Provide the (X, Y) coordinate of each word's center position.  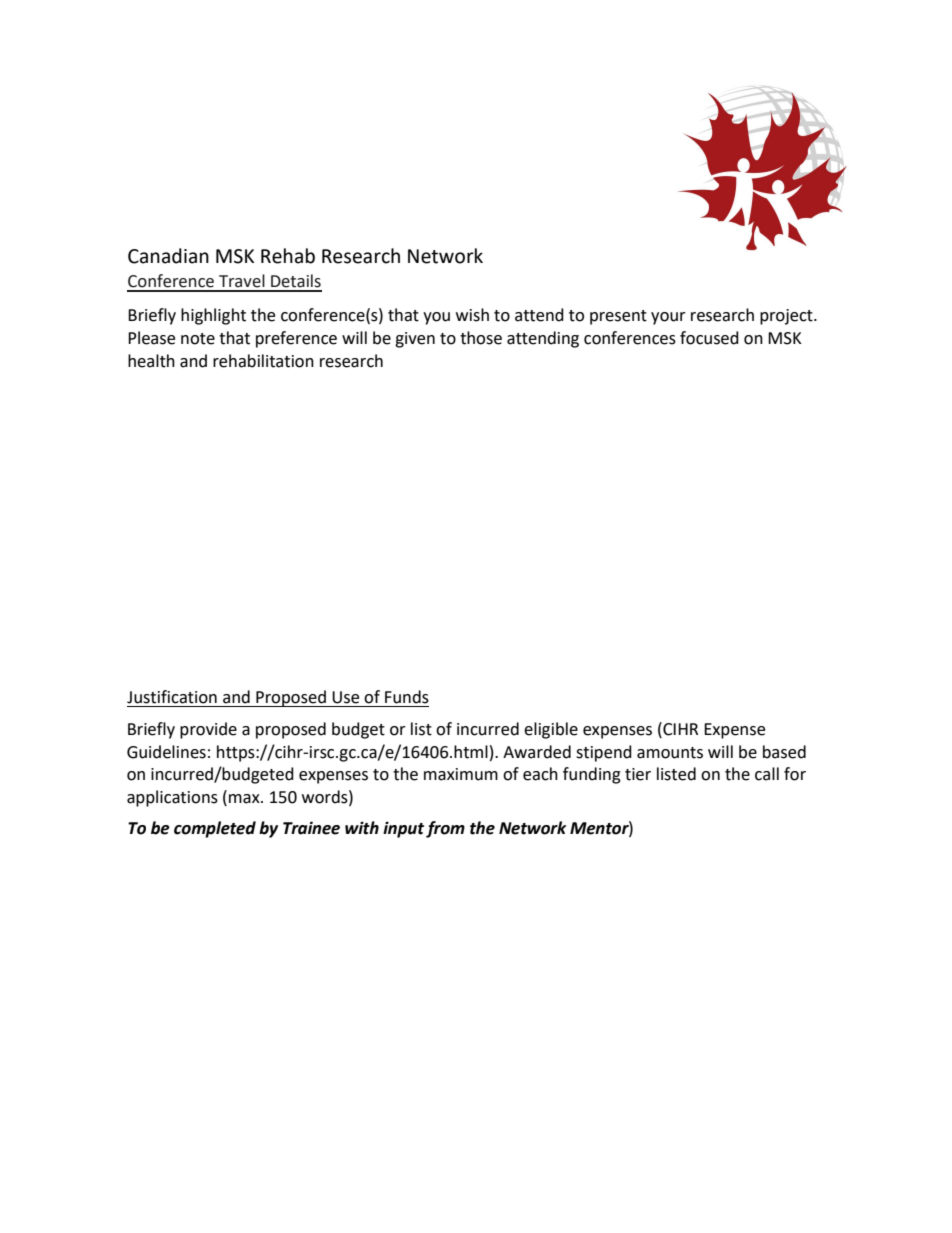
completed (215, 829)
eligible (551, 730)
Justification (172, 697)
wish (472, 315)
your (668, 318)
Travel (242, 281)
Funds (407, 697)
